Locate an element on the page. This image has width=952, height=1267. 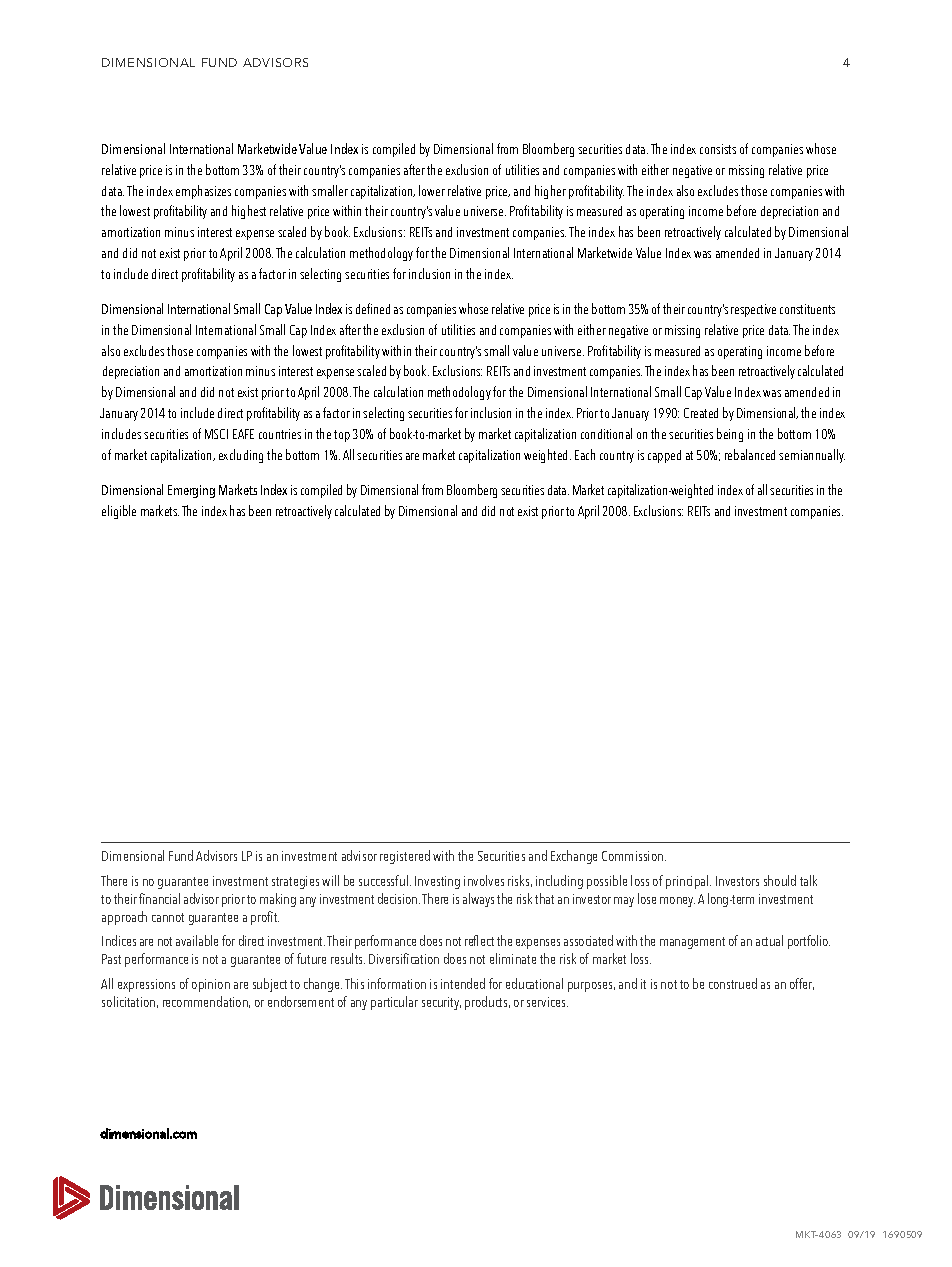
opinion is located at coordinates (211, 985).
